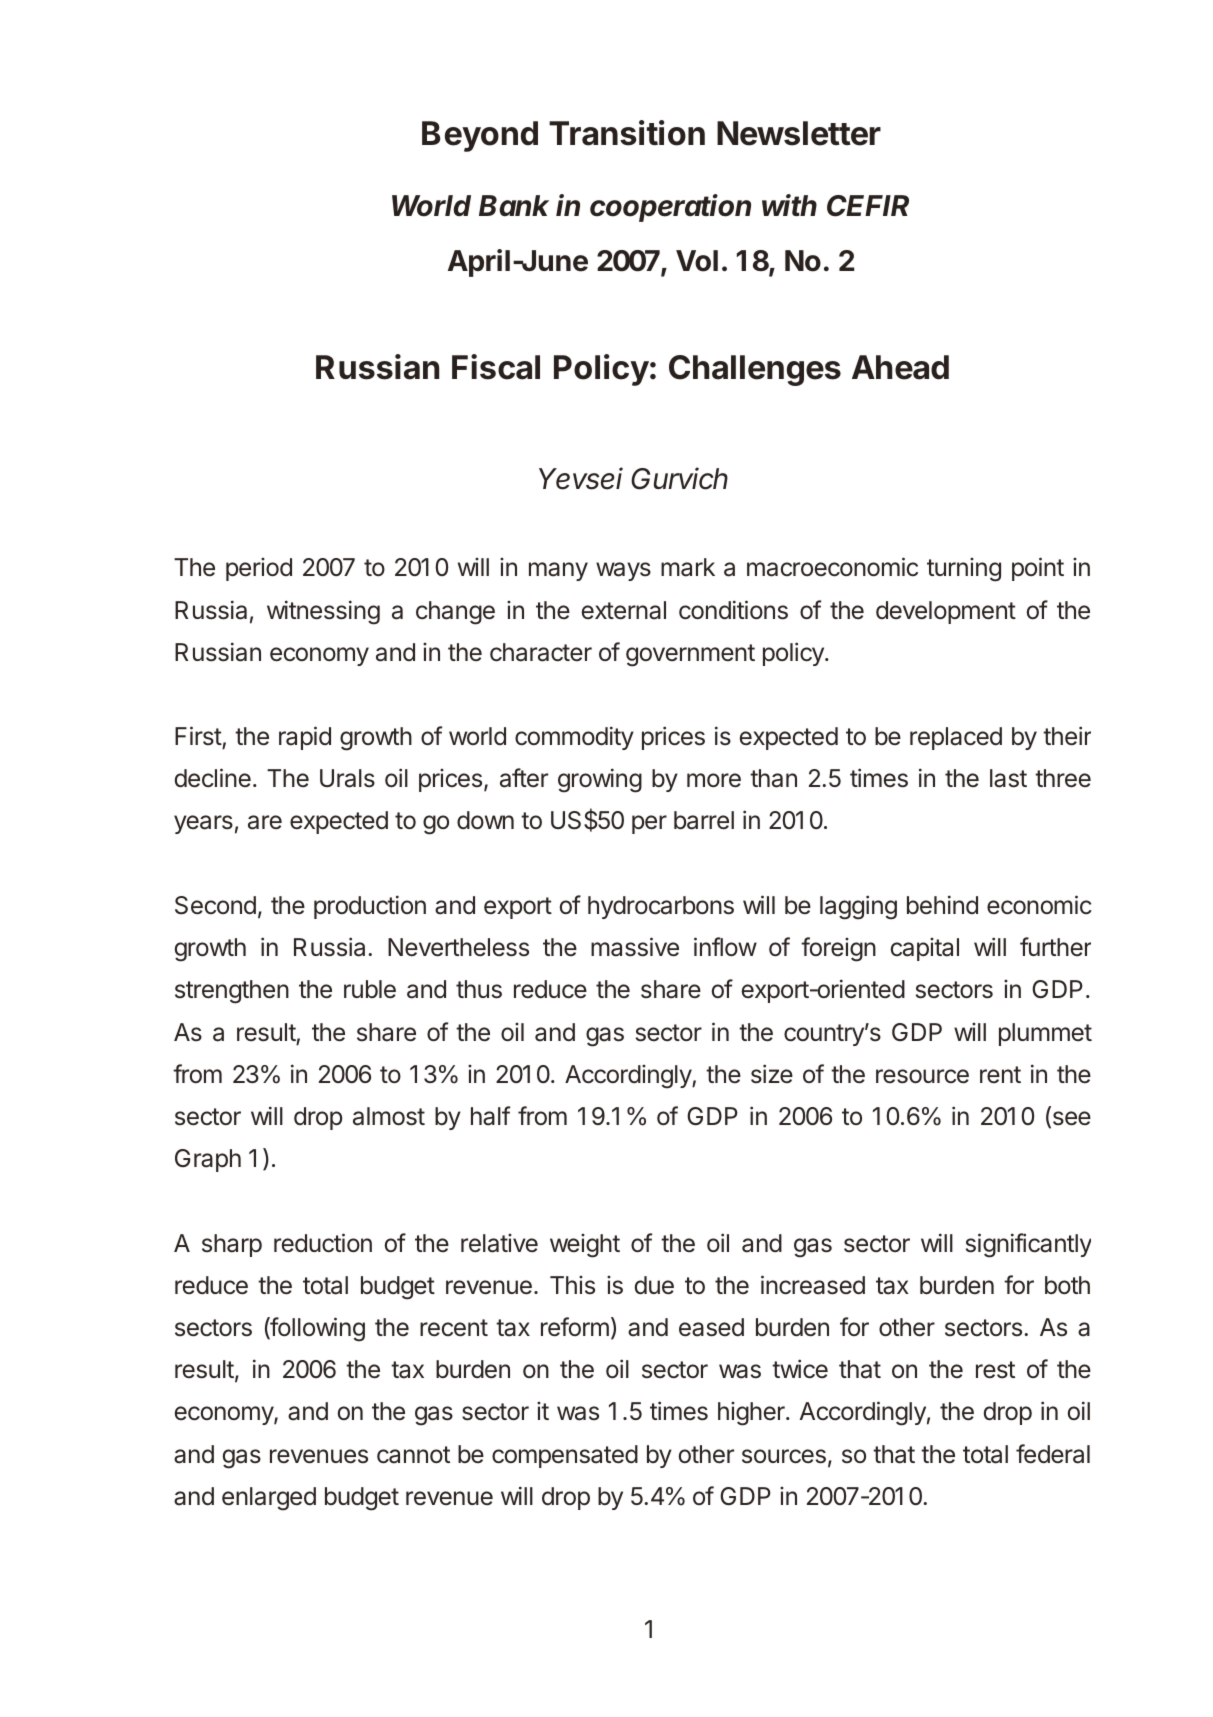  I want to click on Beyond, so click(480, 136).
